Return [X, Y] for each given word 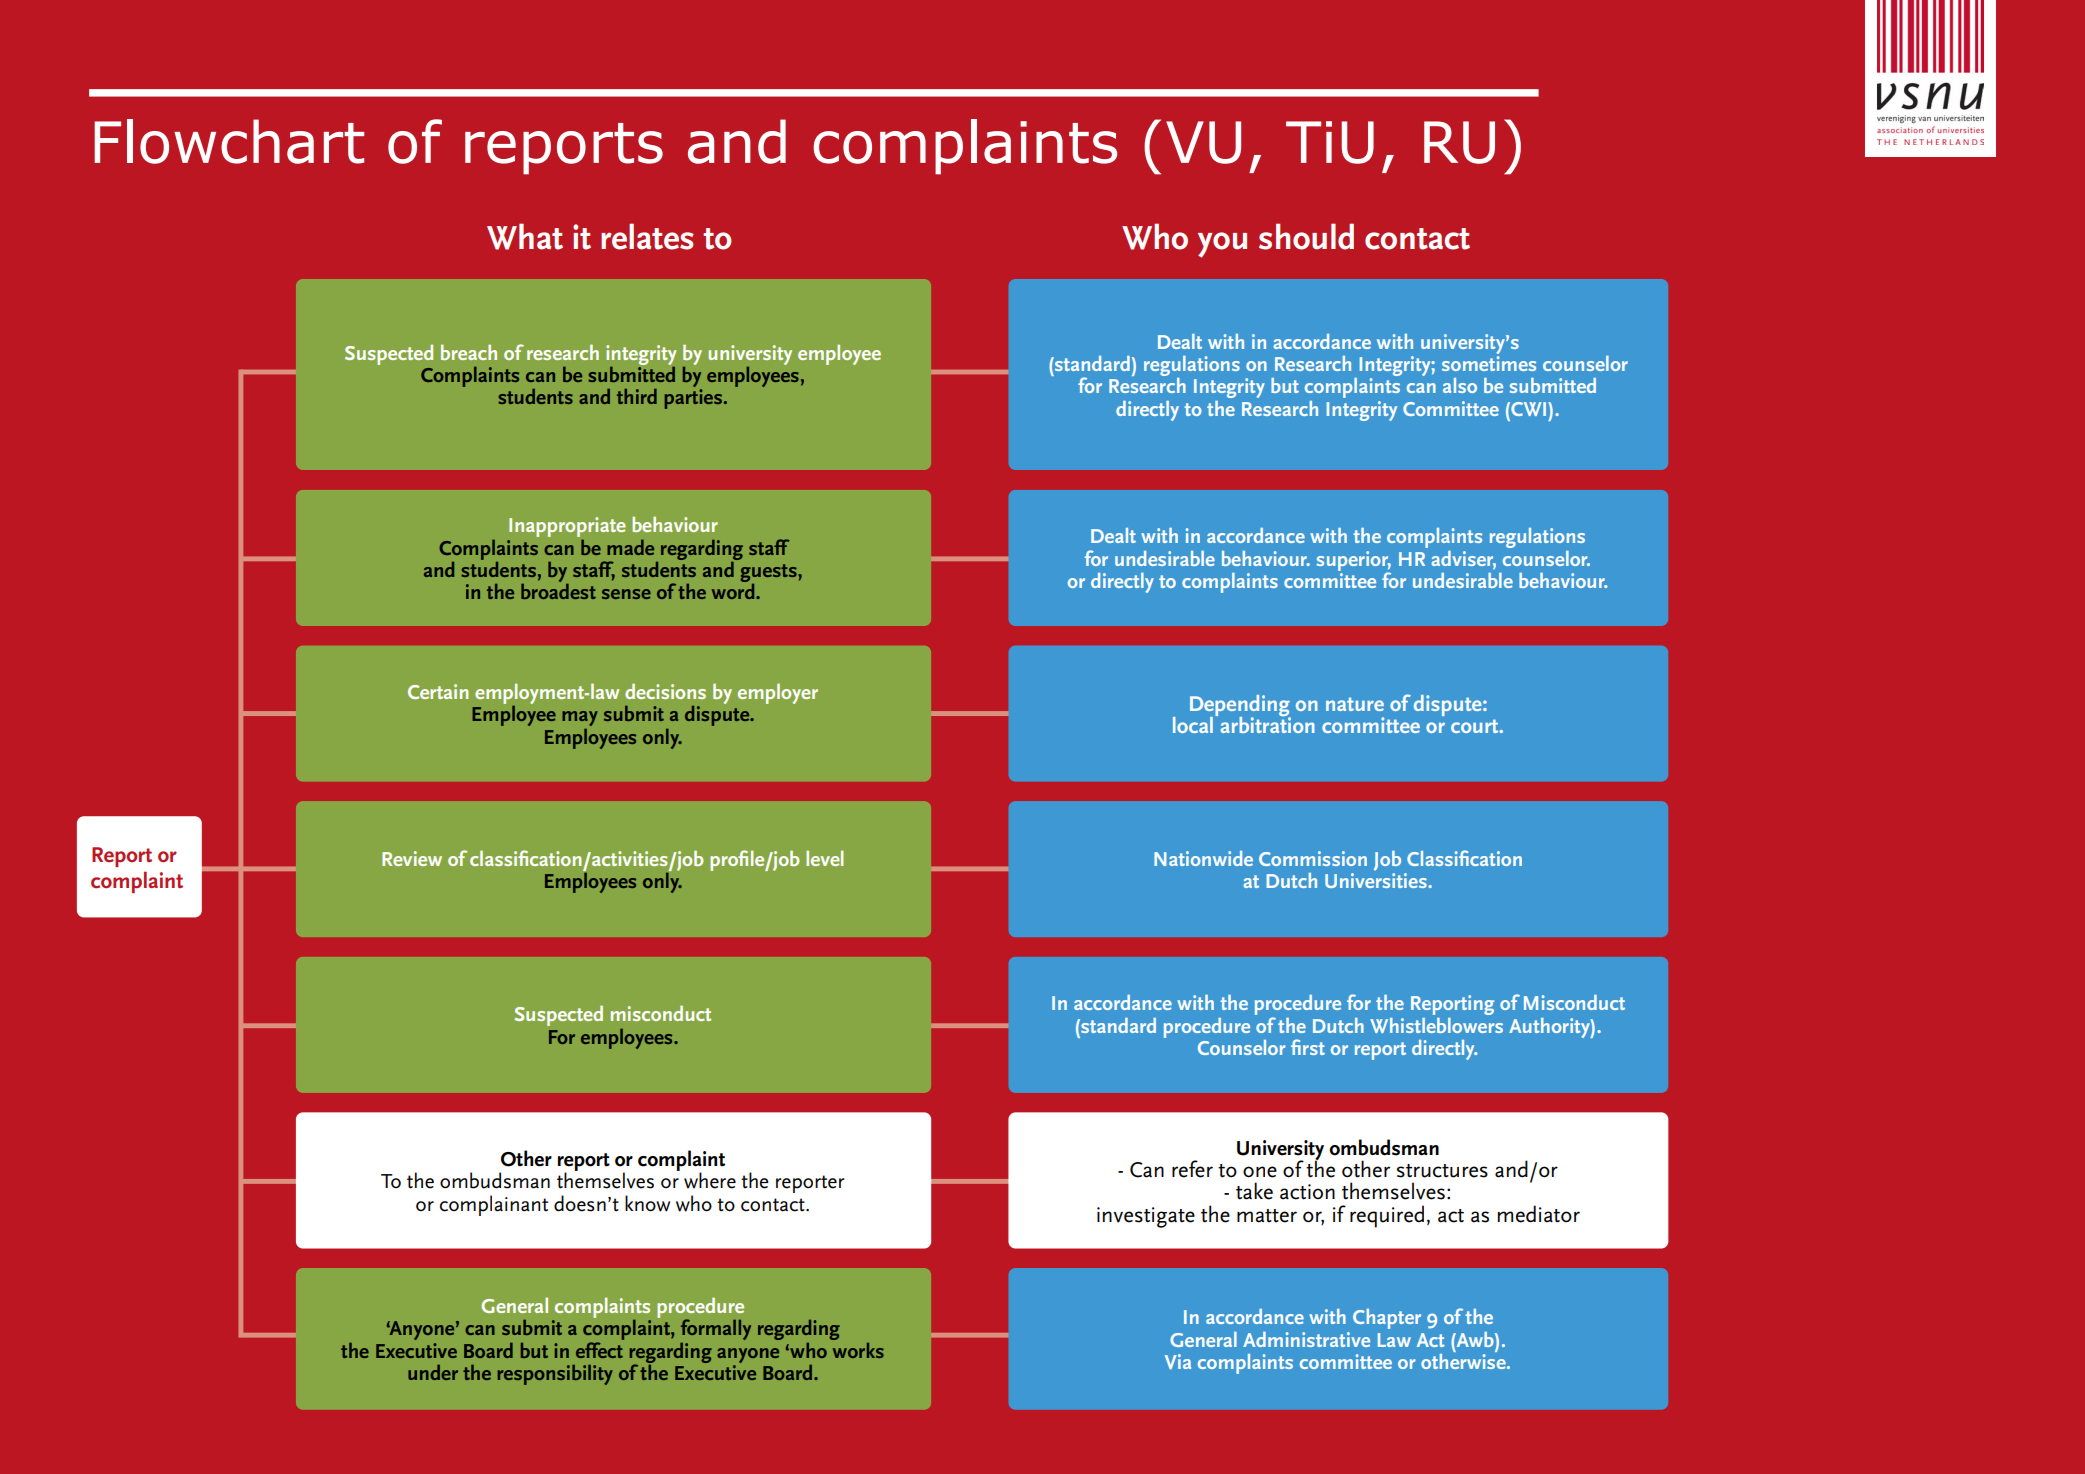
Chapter [1387, 1319]
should [1306, 236]
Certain [438, 691]
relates [647, 236]
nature [1355, 704]
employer [778, 693]
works [858, 1350]
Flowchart [229, 141]
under [433, 1372]
